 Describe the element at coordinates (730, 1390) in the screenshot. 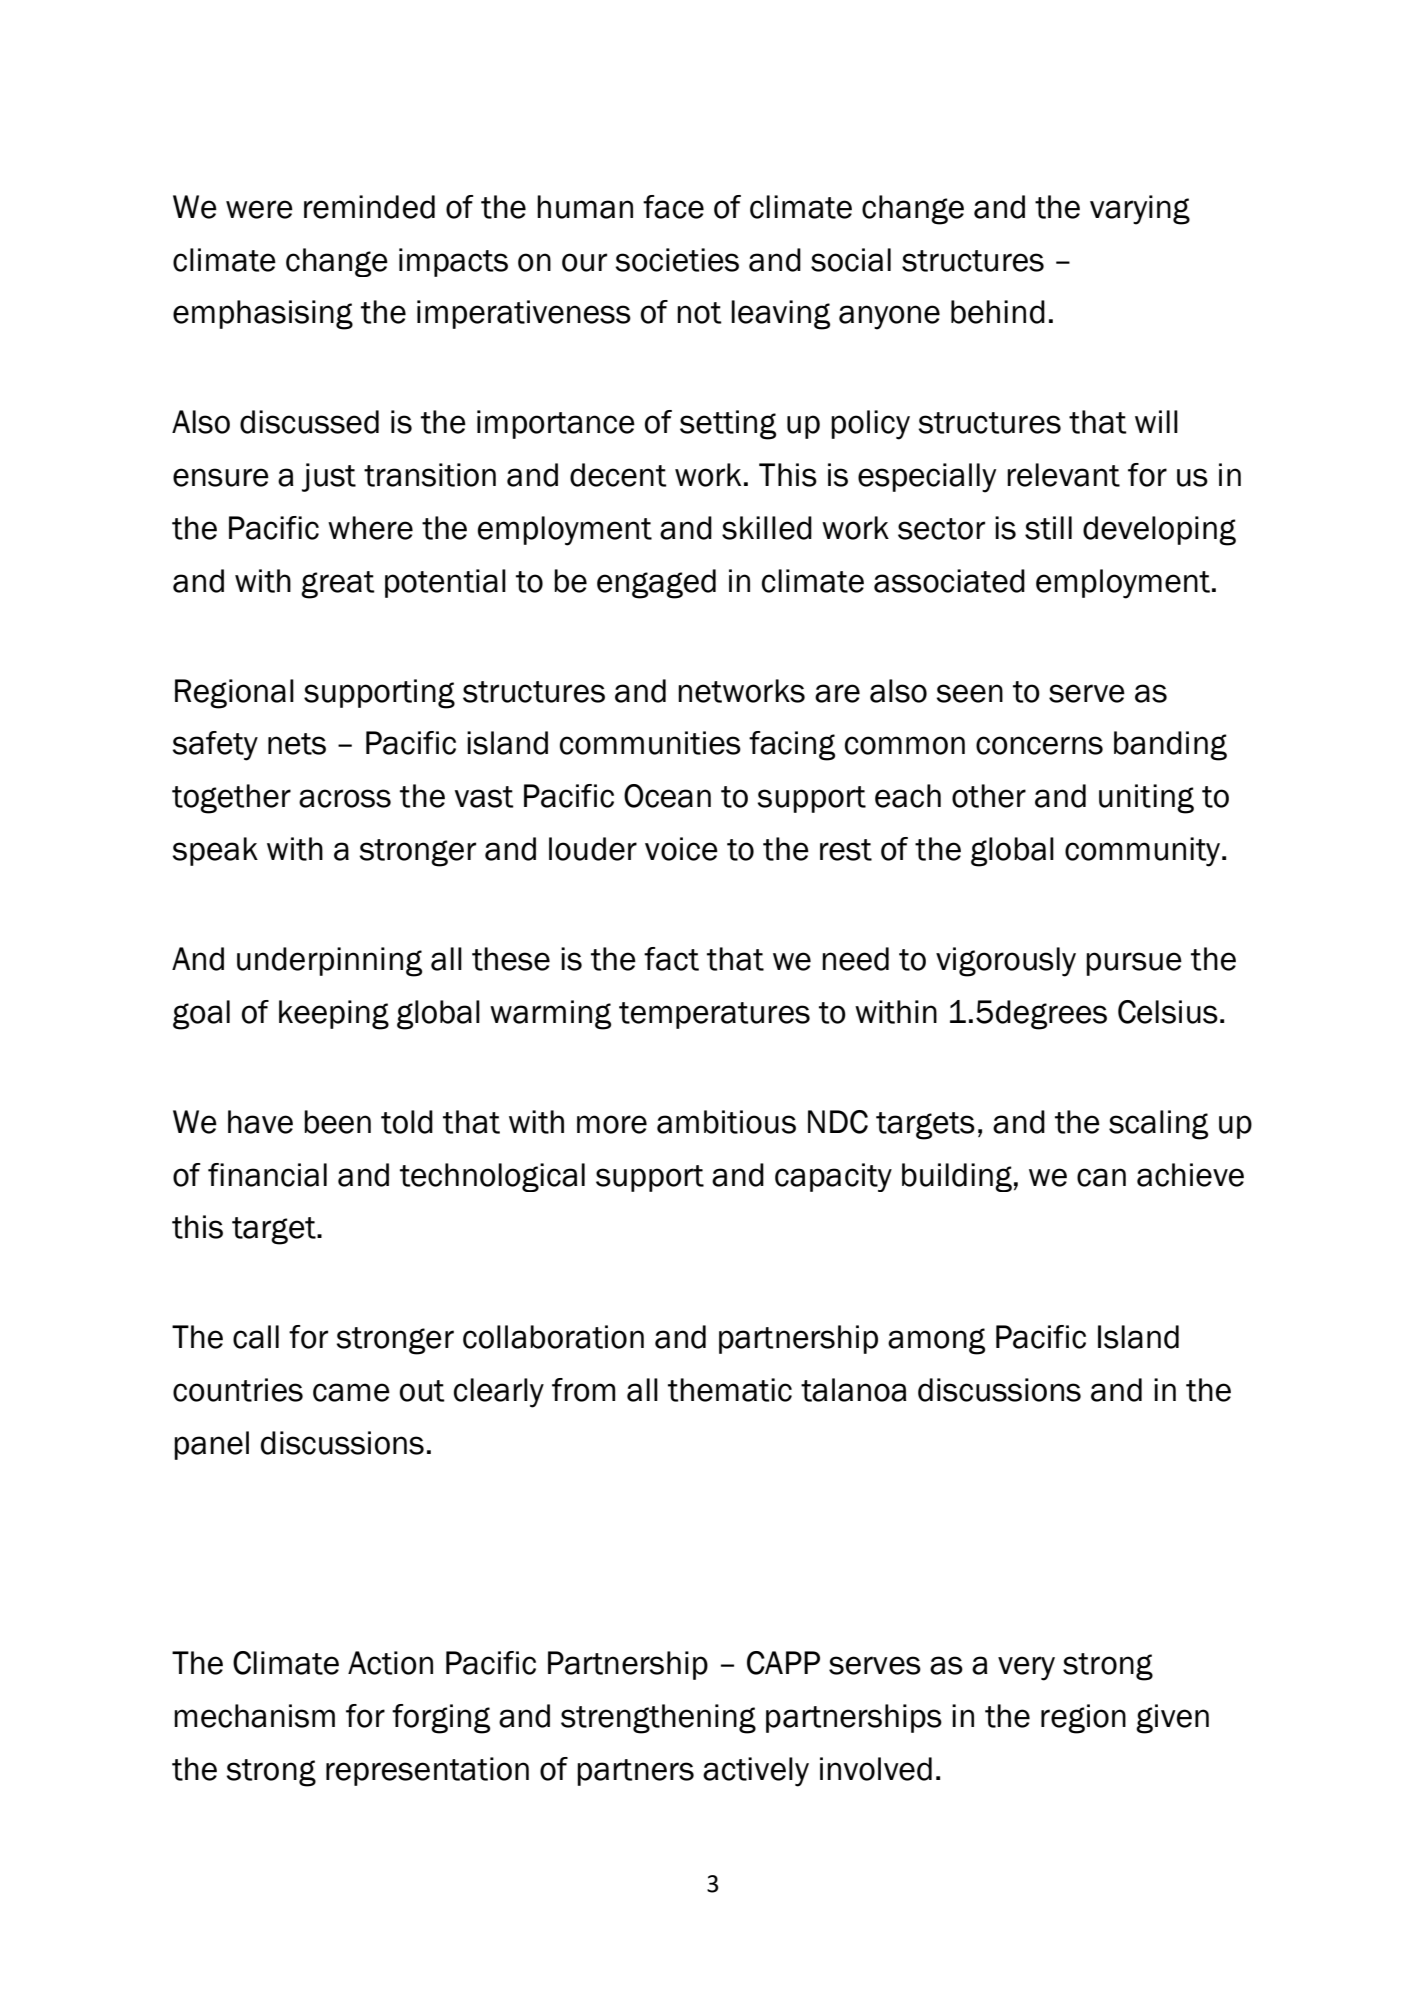

I see `thematic` at that location.
